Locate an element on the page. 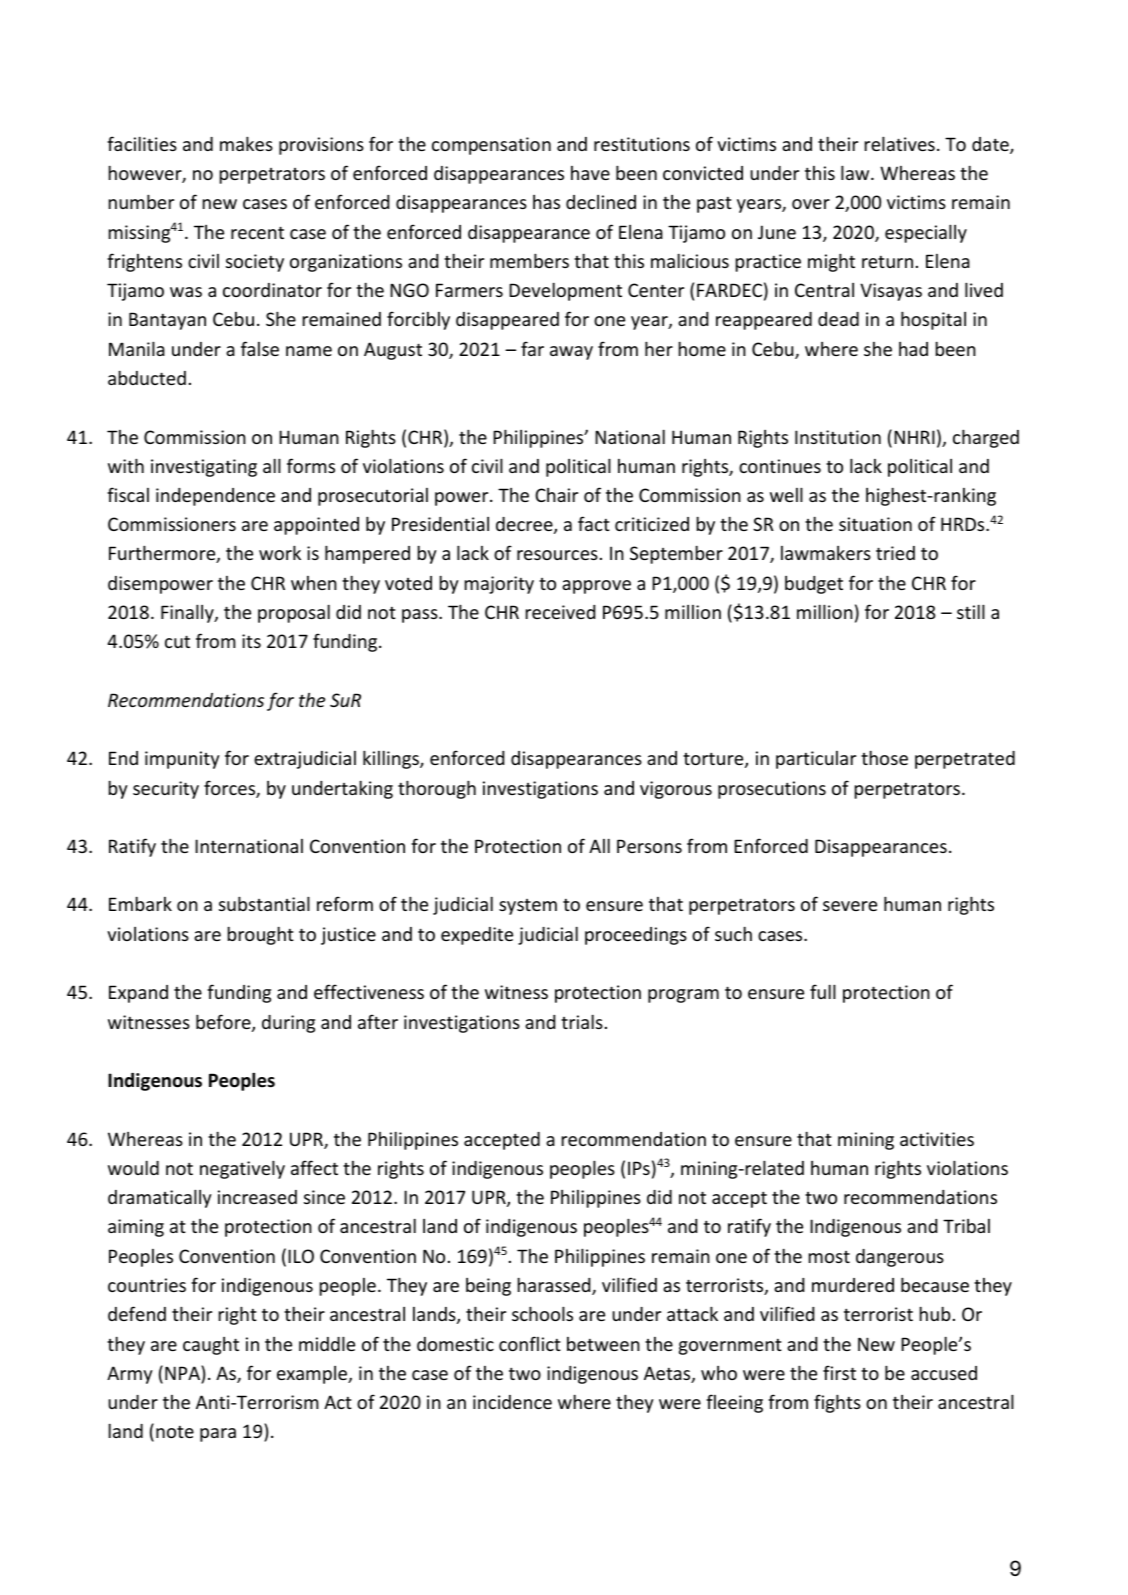  makes is located at coordinates (246, 143).
